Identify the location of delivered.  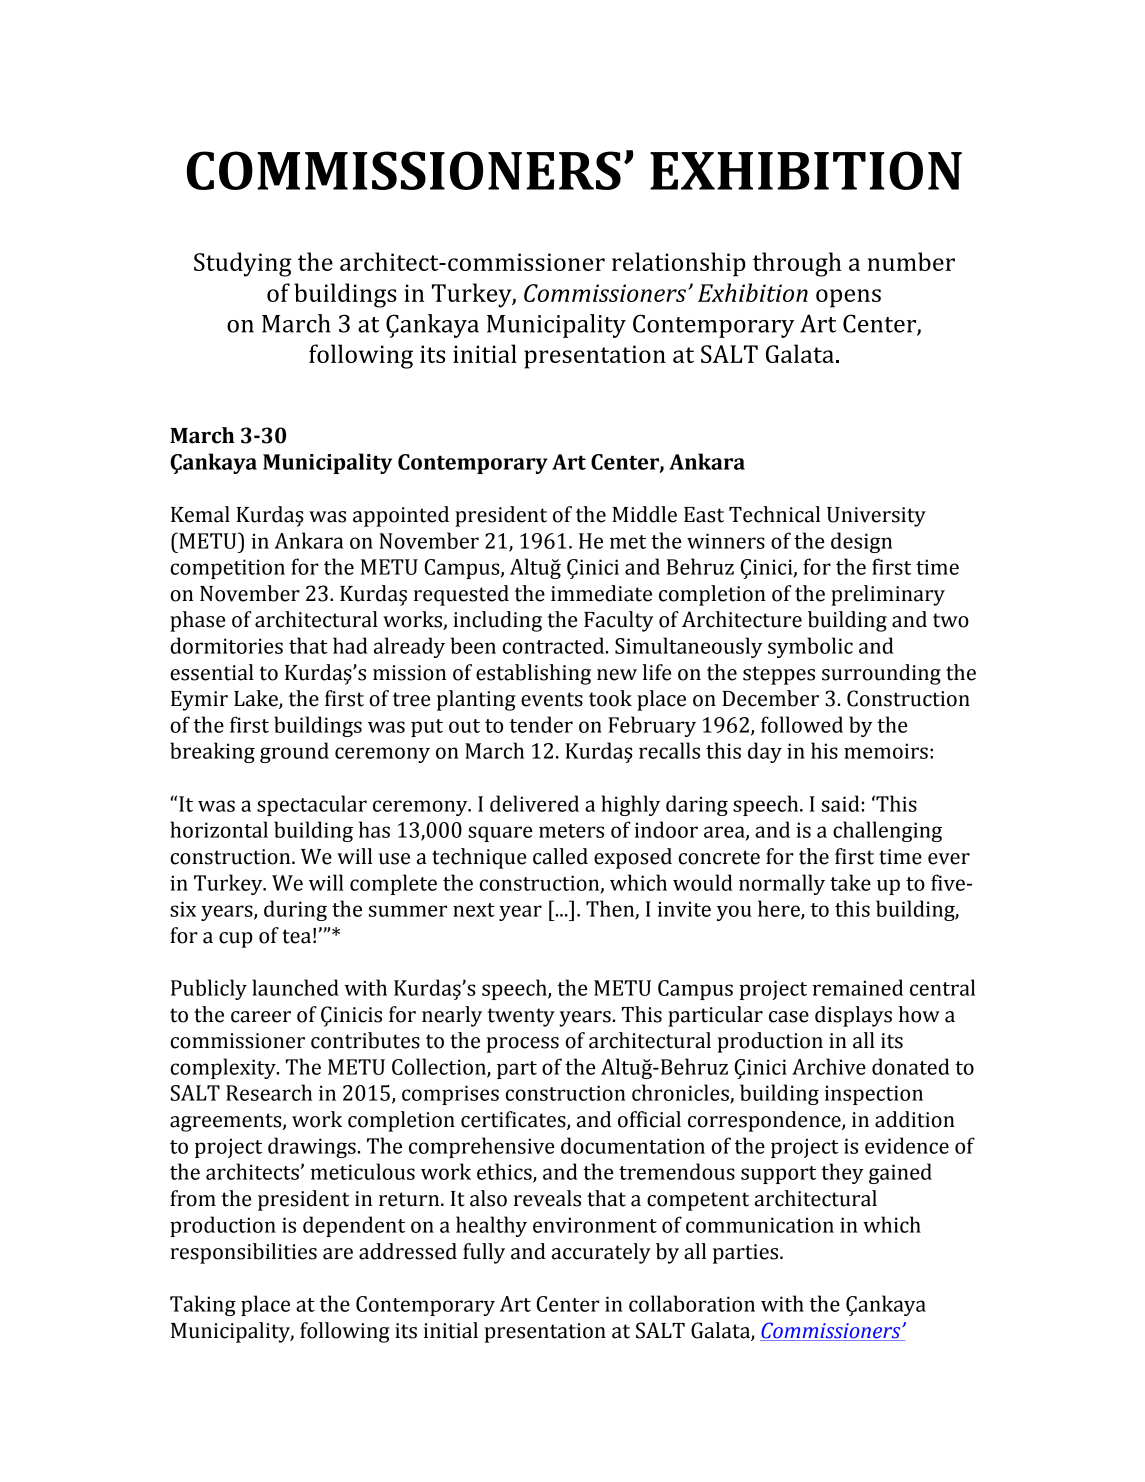
(534, 803).
